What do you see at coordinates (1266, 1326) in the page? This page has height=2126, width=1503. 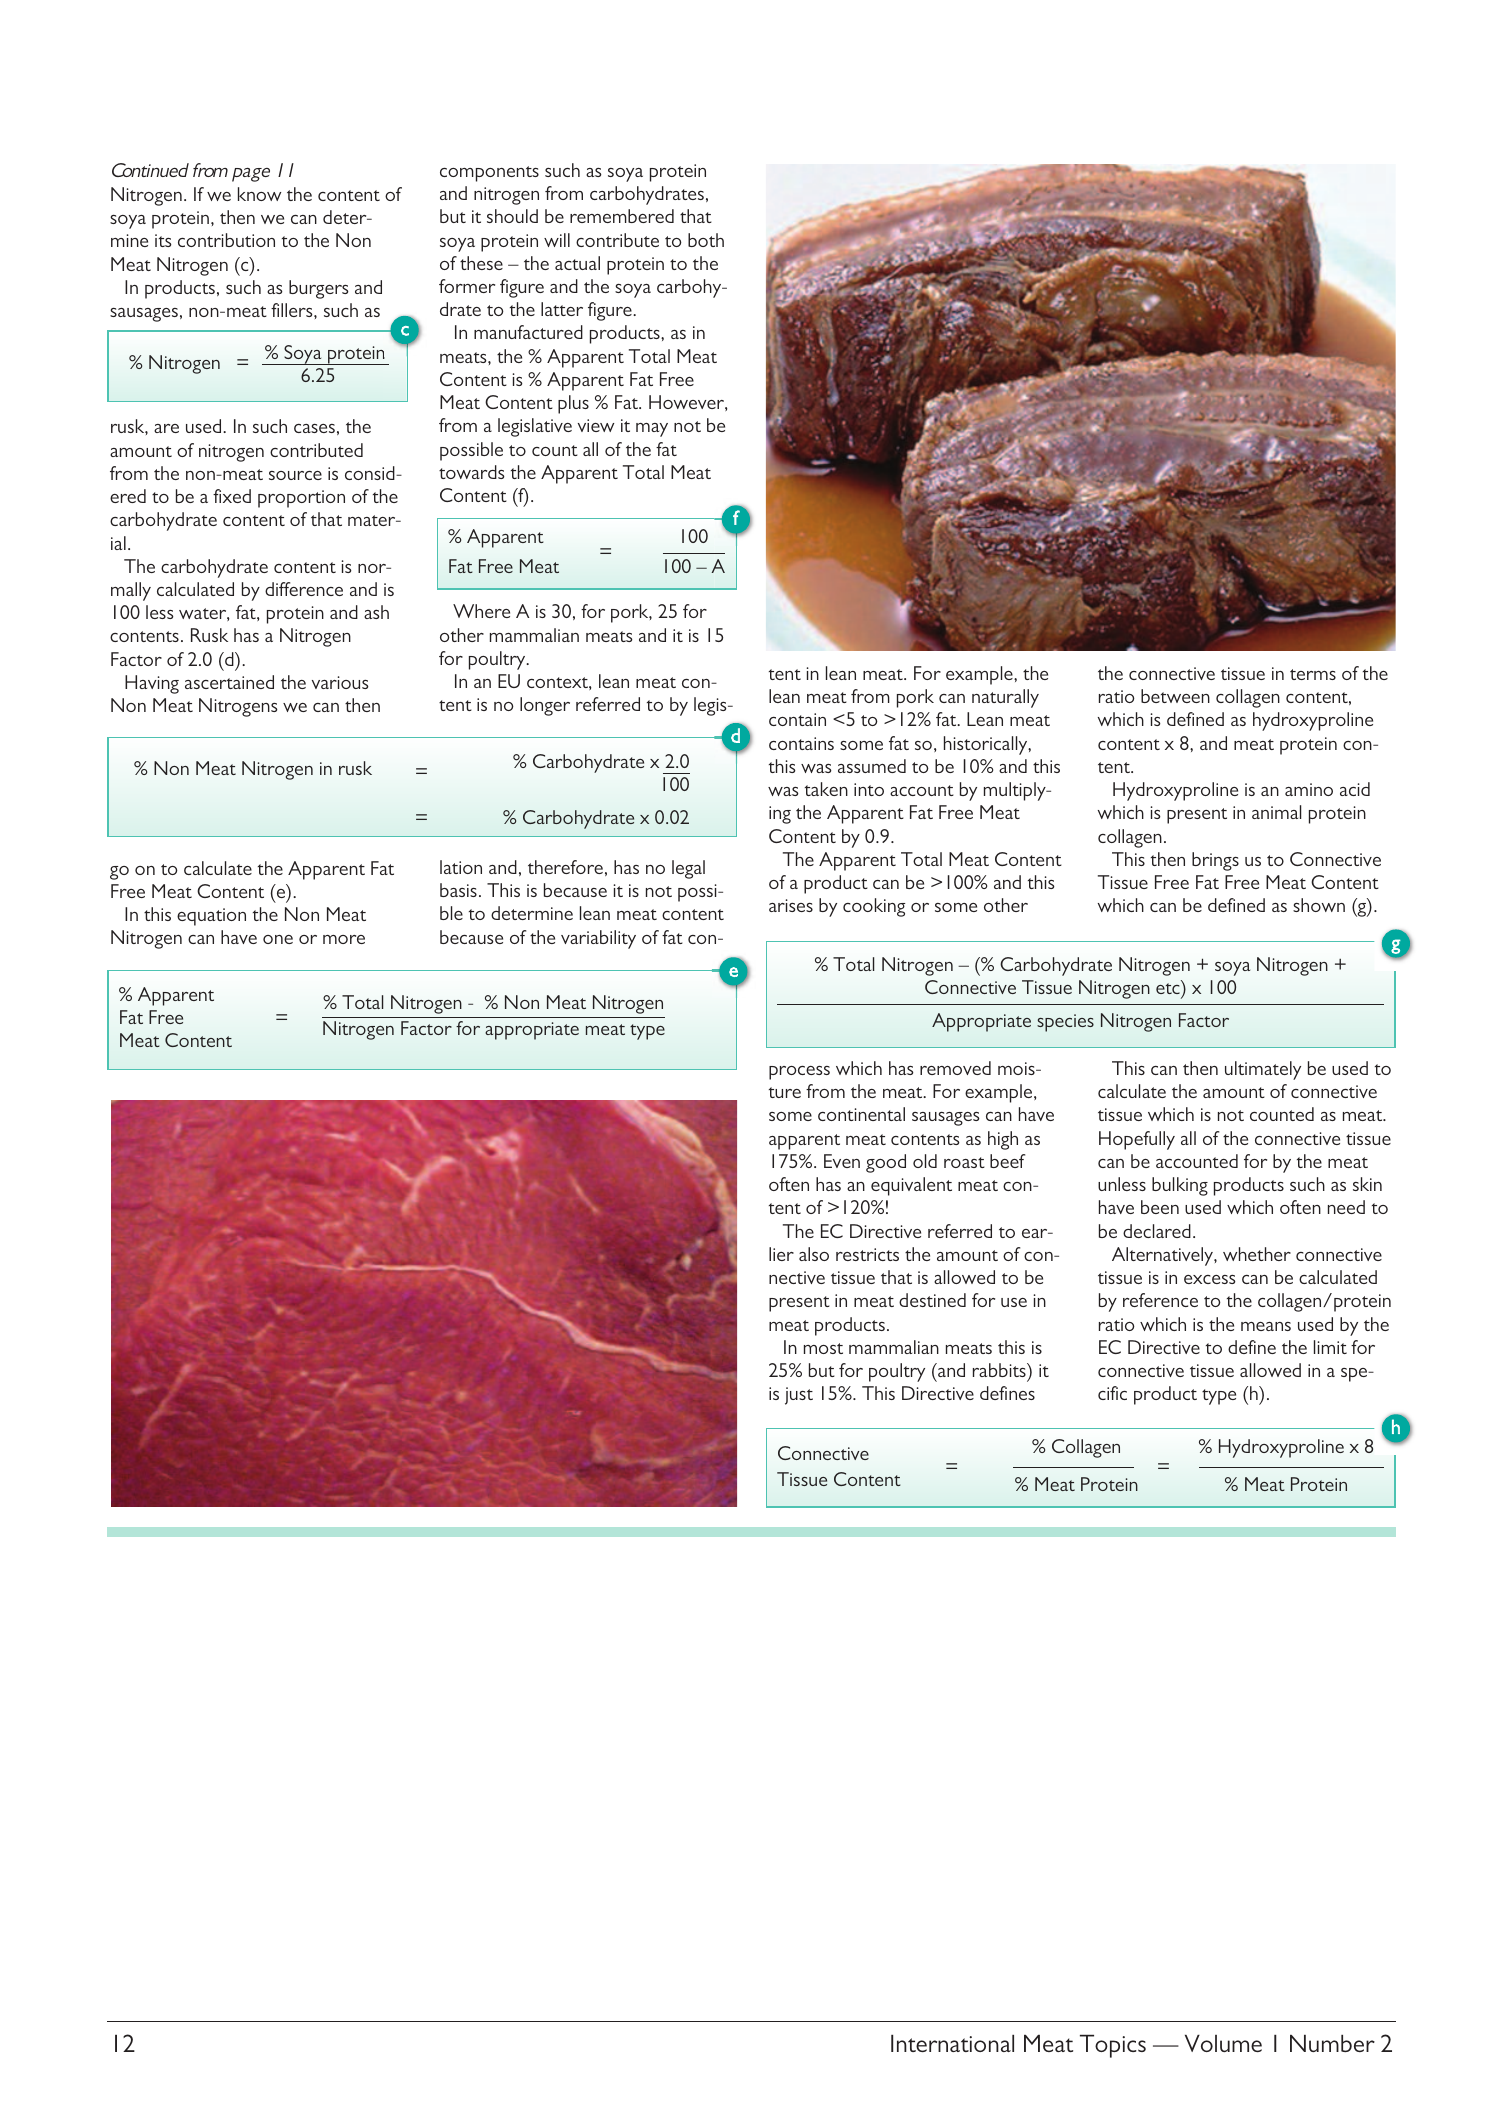 I see `means` at bounding box center [1266, 1326].
